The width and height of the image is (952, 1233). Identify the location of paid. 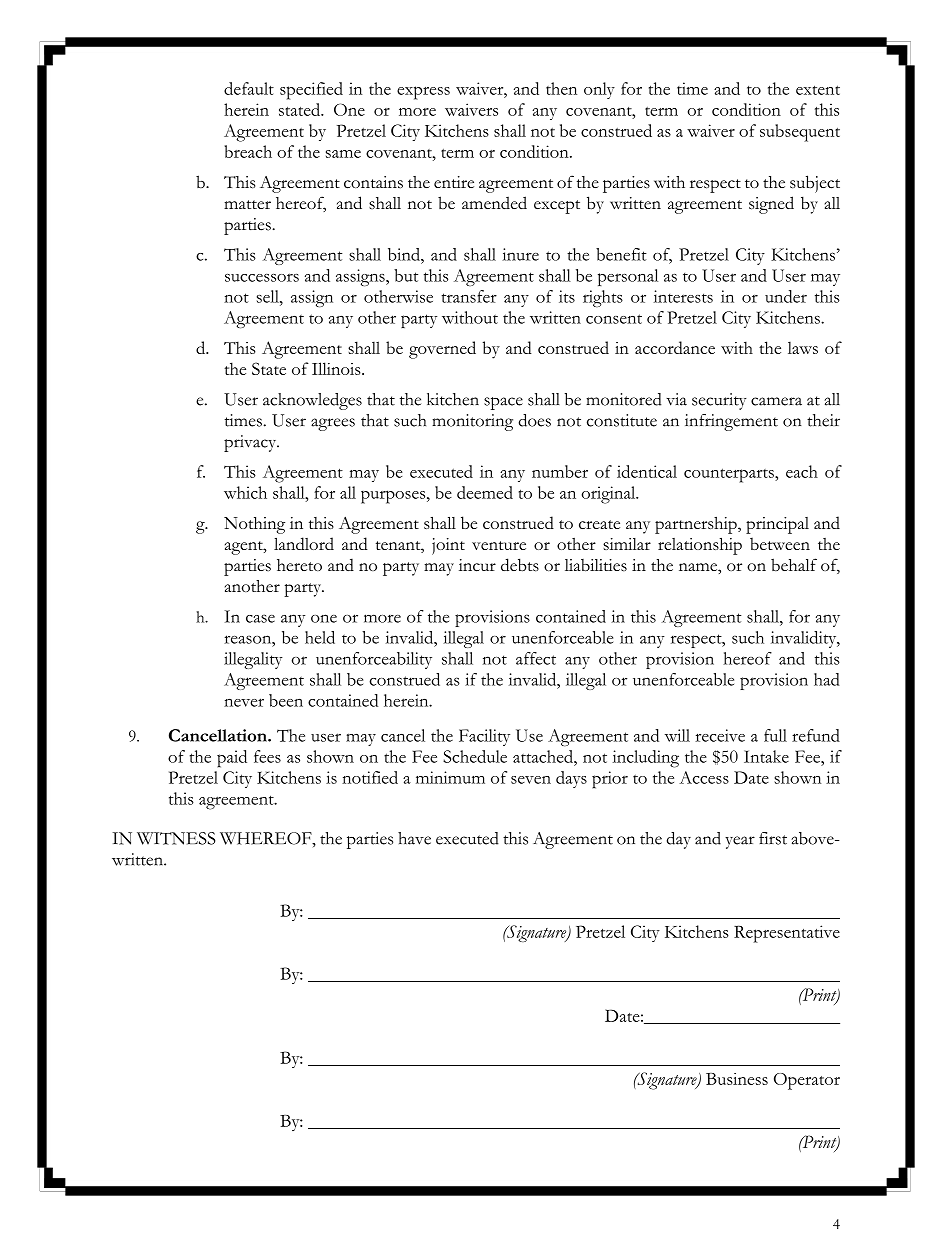
(232, 759).
